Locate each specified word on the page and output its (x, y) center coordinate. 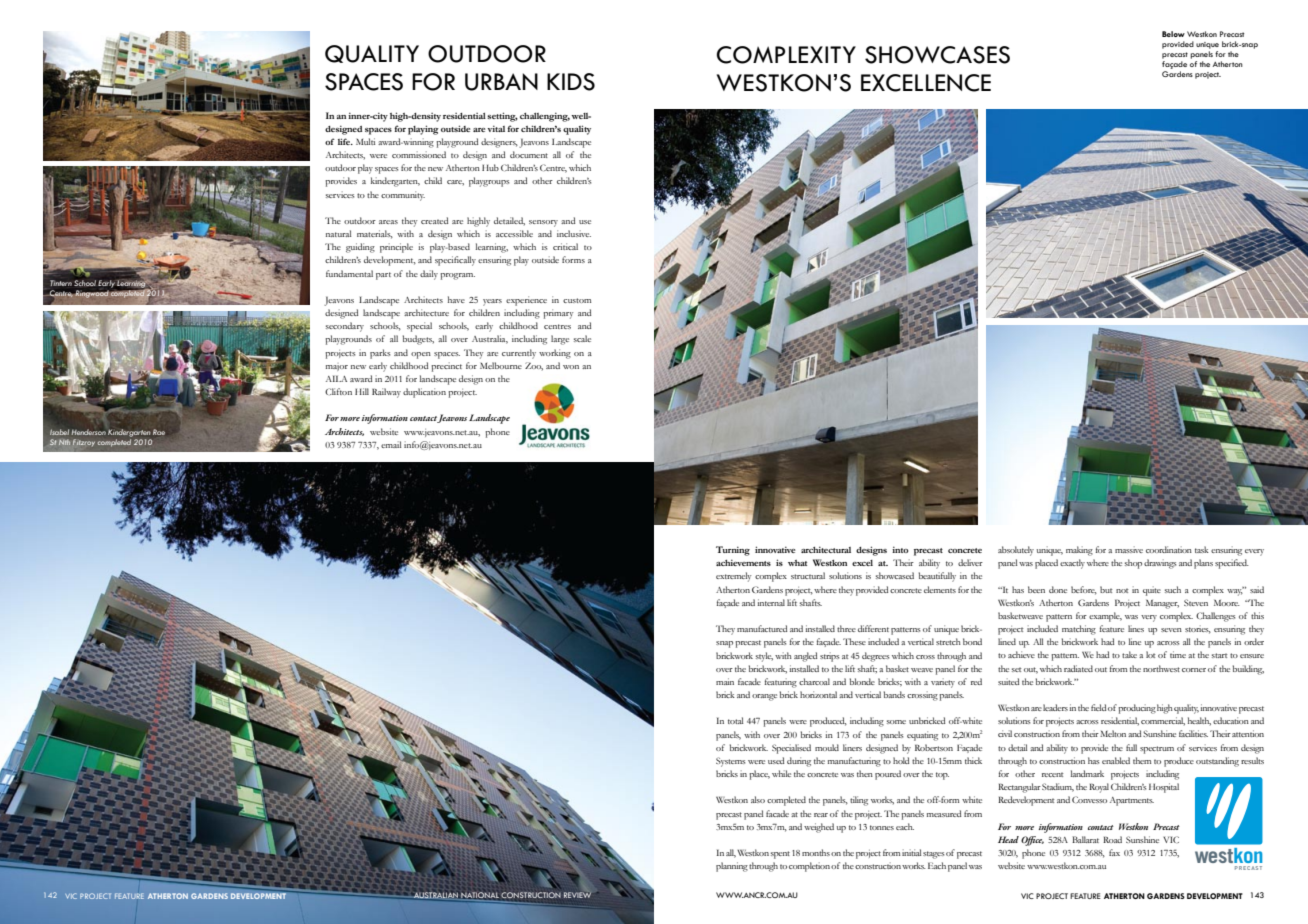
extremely (734, 577)
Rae (159, 432)
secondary (345, 327)
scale (582, 338)
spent (780, 855)
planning (732, 867)
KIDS (571, 82)
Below (1173, 34)
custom (577, 300)
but (1106, 589)
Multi (365, 141)
